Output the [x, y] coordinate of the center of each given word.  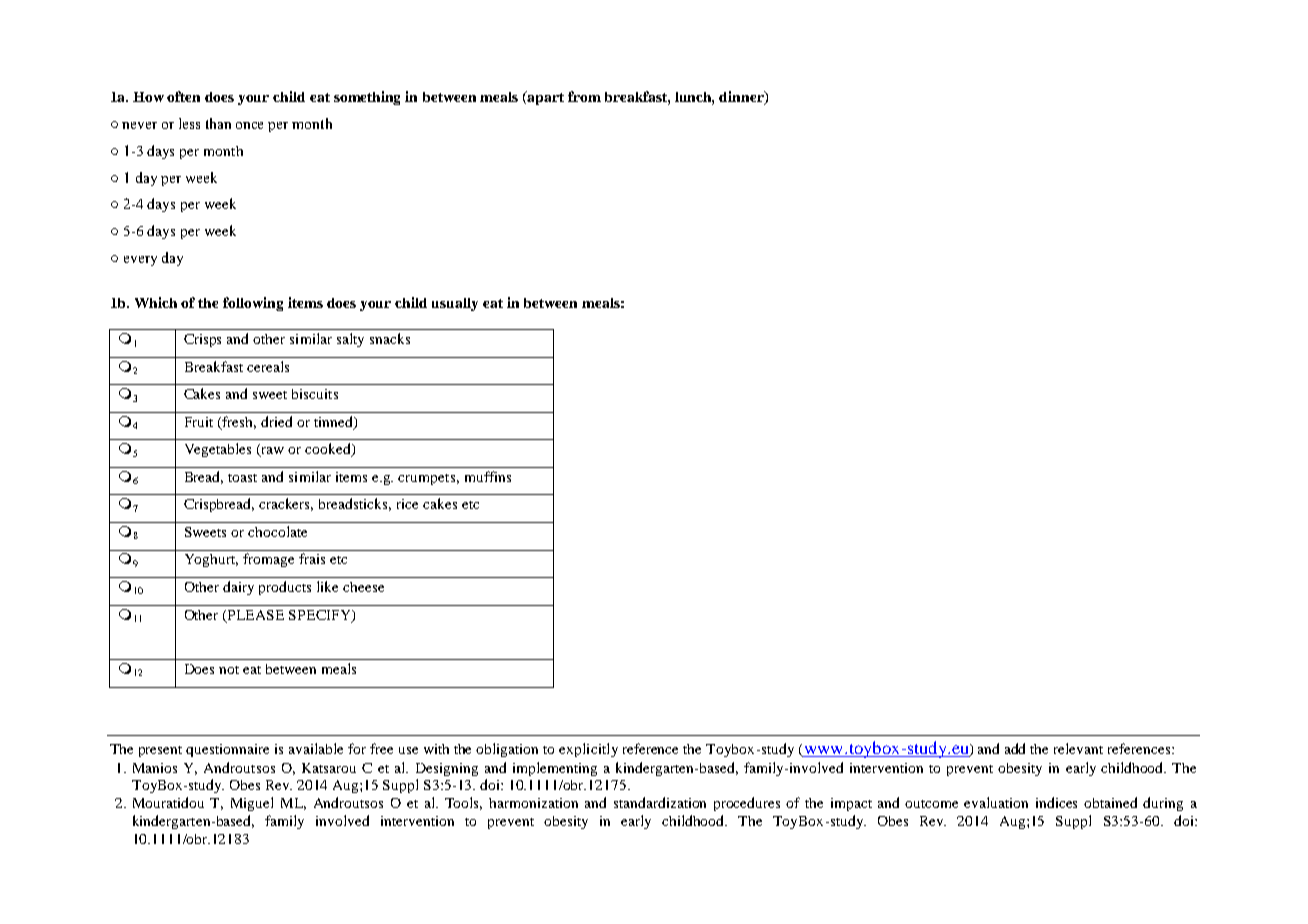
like [327, 586]
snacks [390, 338]
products [285, 588]
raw [271, 452]
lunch [694, 98]
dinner [742, 98]
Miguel [252, 804]
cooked [329, 450]
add [1015, 748]
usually [455, 304]
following [253, 304]
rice [407, 504]
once [249, 125]
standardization [660, 802]
